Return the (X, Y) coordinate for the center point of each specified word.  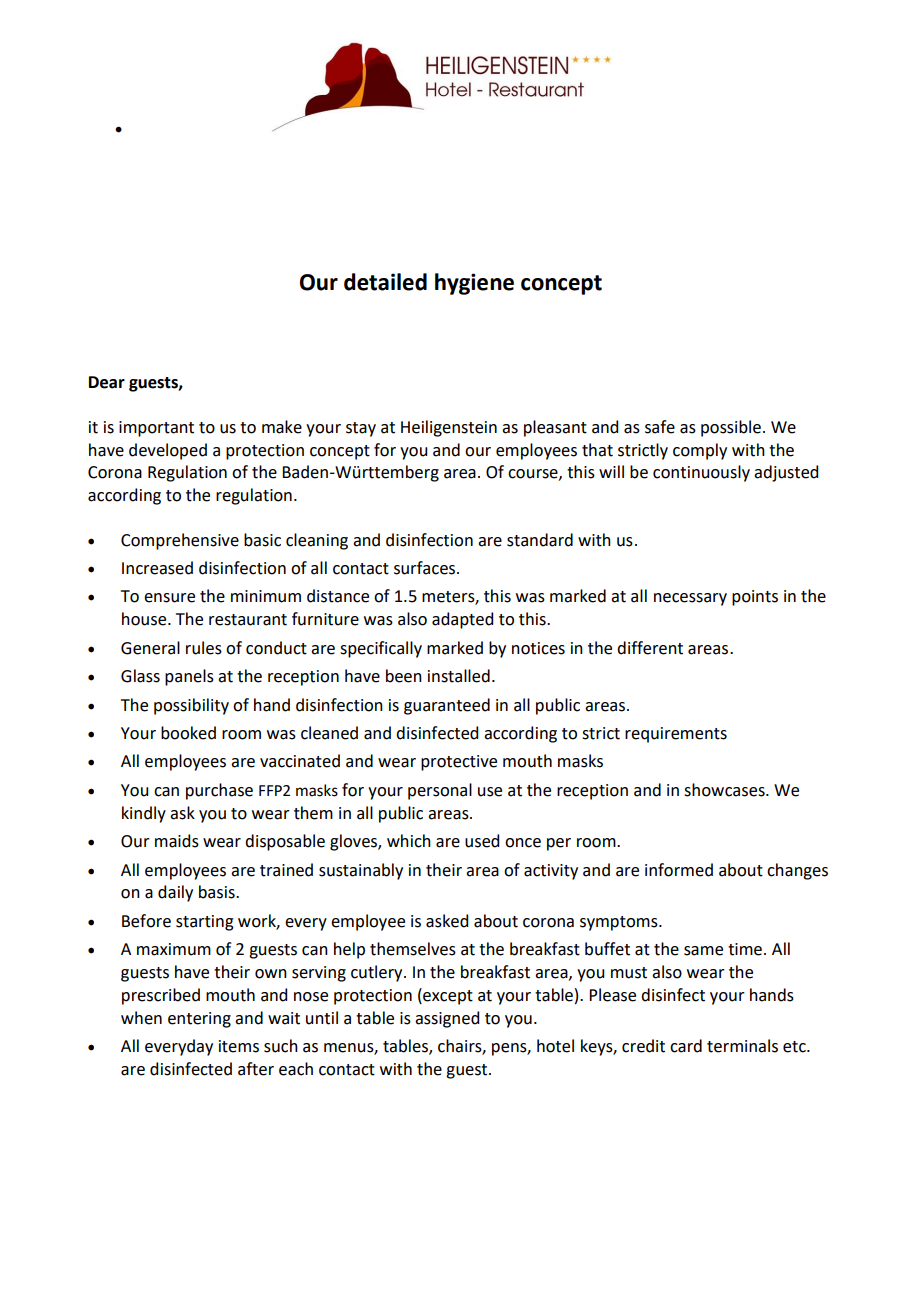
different (650, 648)
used (482, 841)
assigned (447, 1019)
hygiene (474, 284)
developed (168, 451)
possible (731, 428)
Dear (107, 382)
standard (540, 540)
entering (199, 1020)
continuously (701, 473)
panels (189, 677)
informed (679, 870)
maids (177, 841)
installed (459, 676)
